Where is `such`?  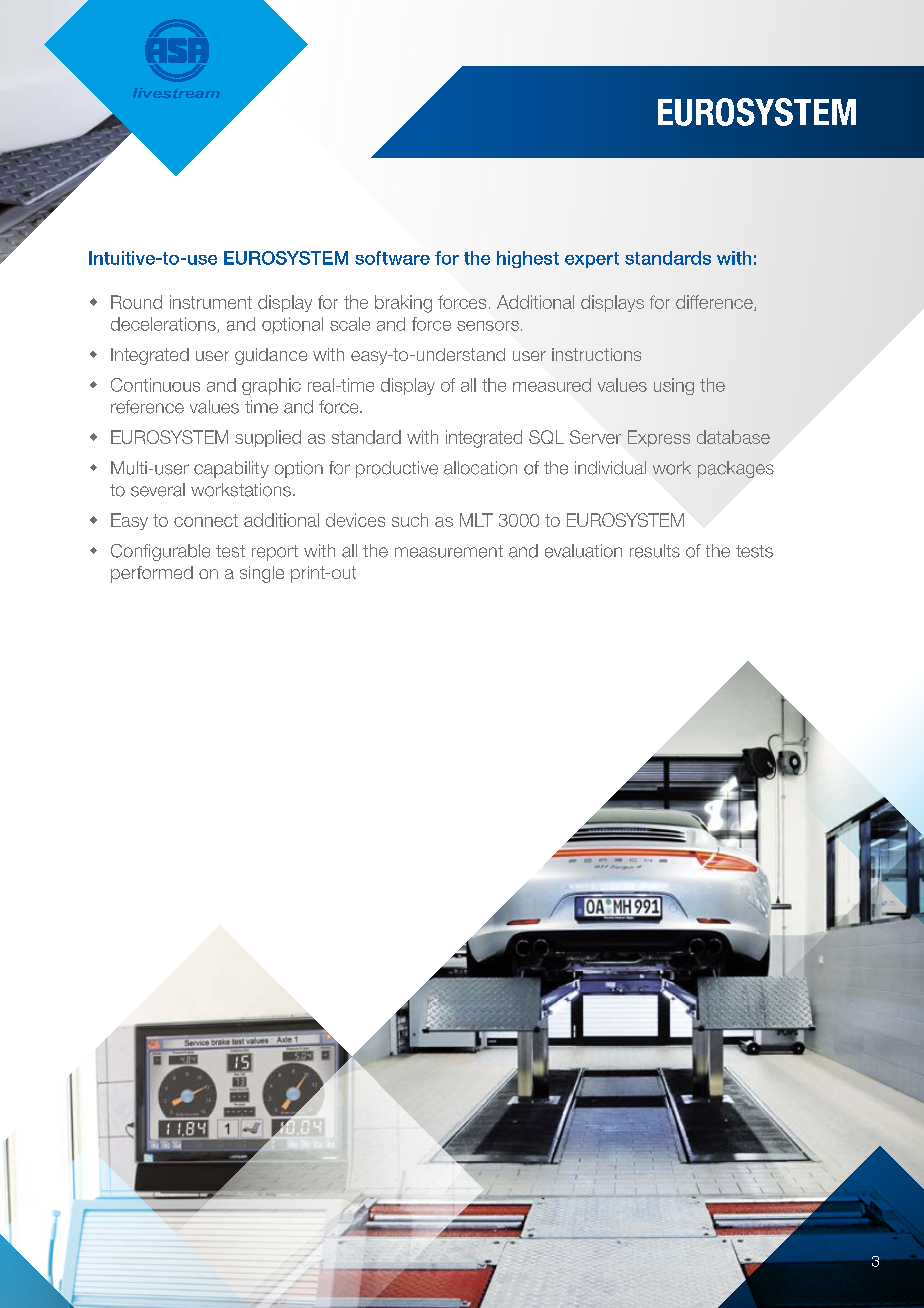
such is located at coordinates (410, 520).
